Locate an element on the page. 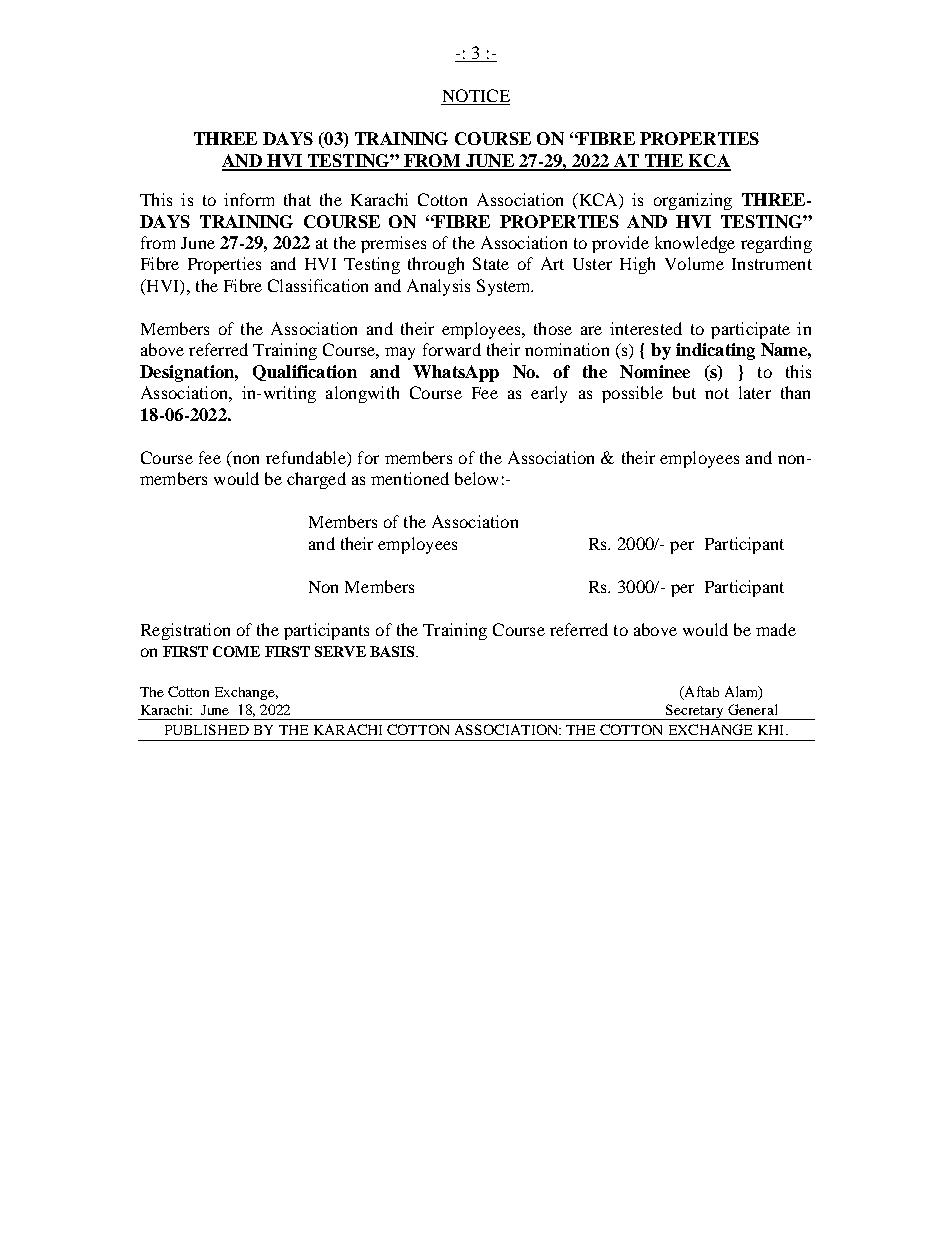 The image size is (952, 1233). NOTICE is located at coordinates (475, 97).
